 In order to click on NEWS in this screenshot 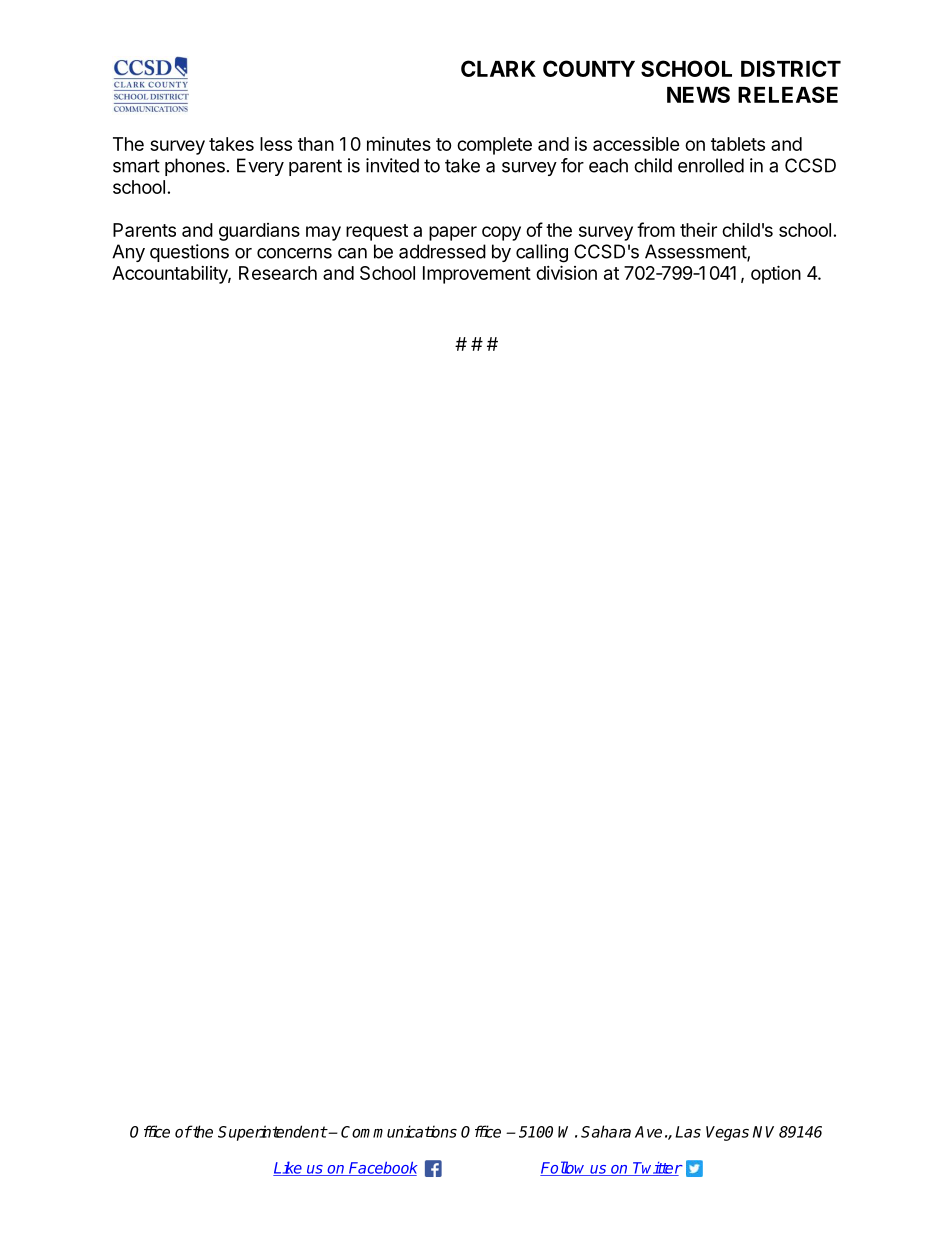, I will do `click(698, 94)`.
